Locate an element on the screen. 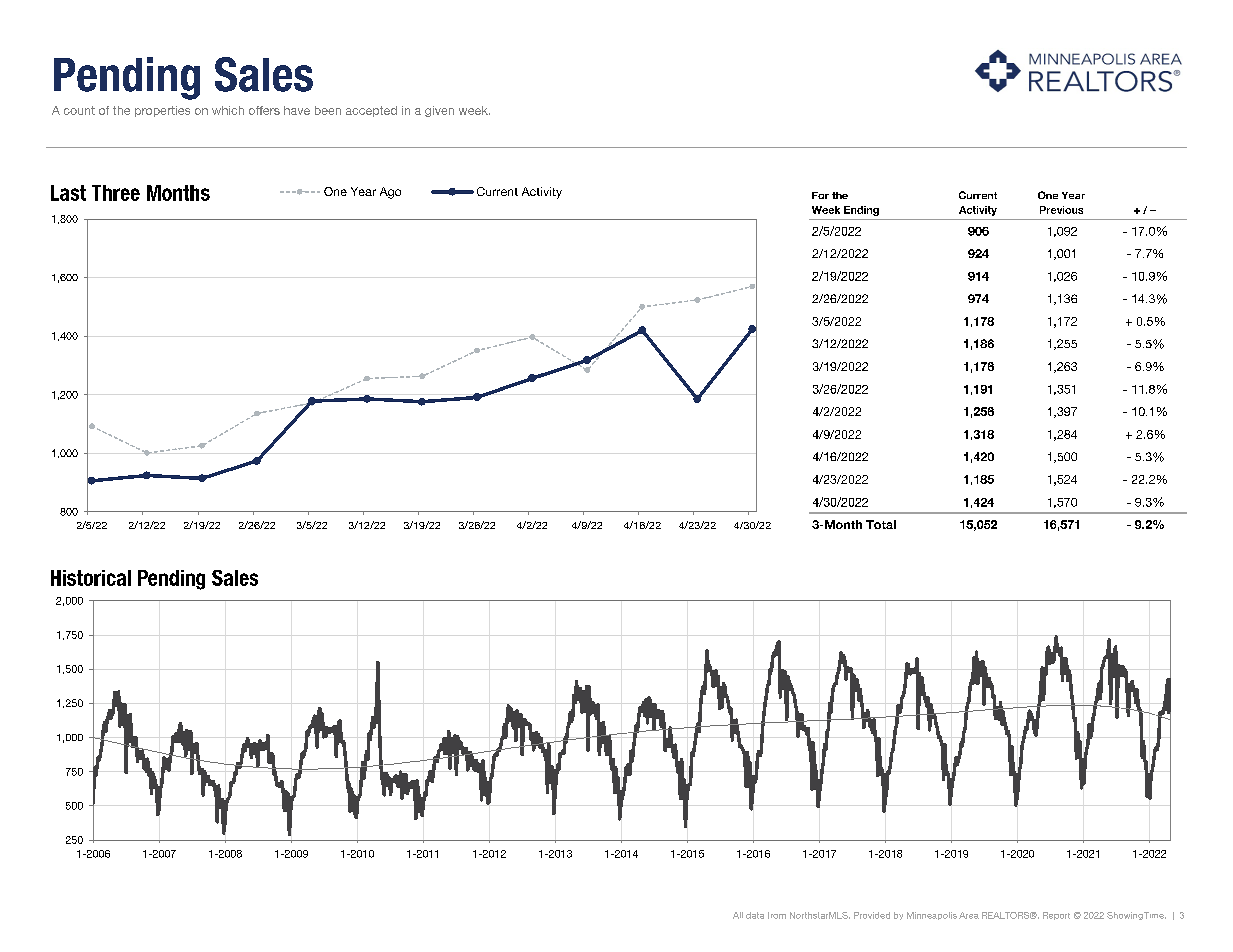 This screenshot has width=1233, height=952. Previous is located at coordinates (1061, 210).
